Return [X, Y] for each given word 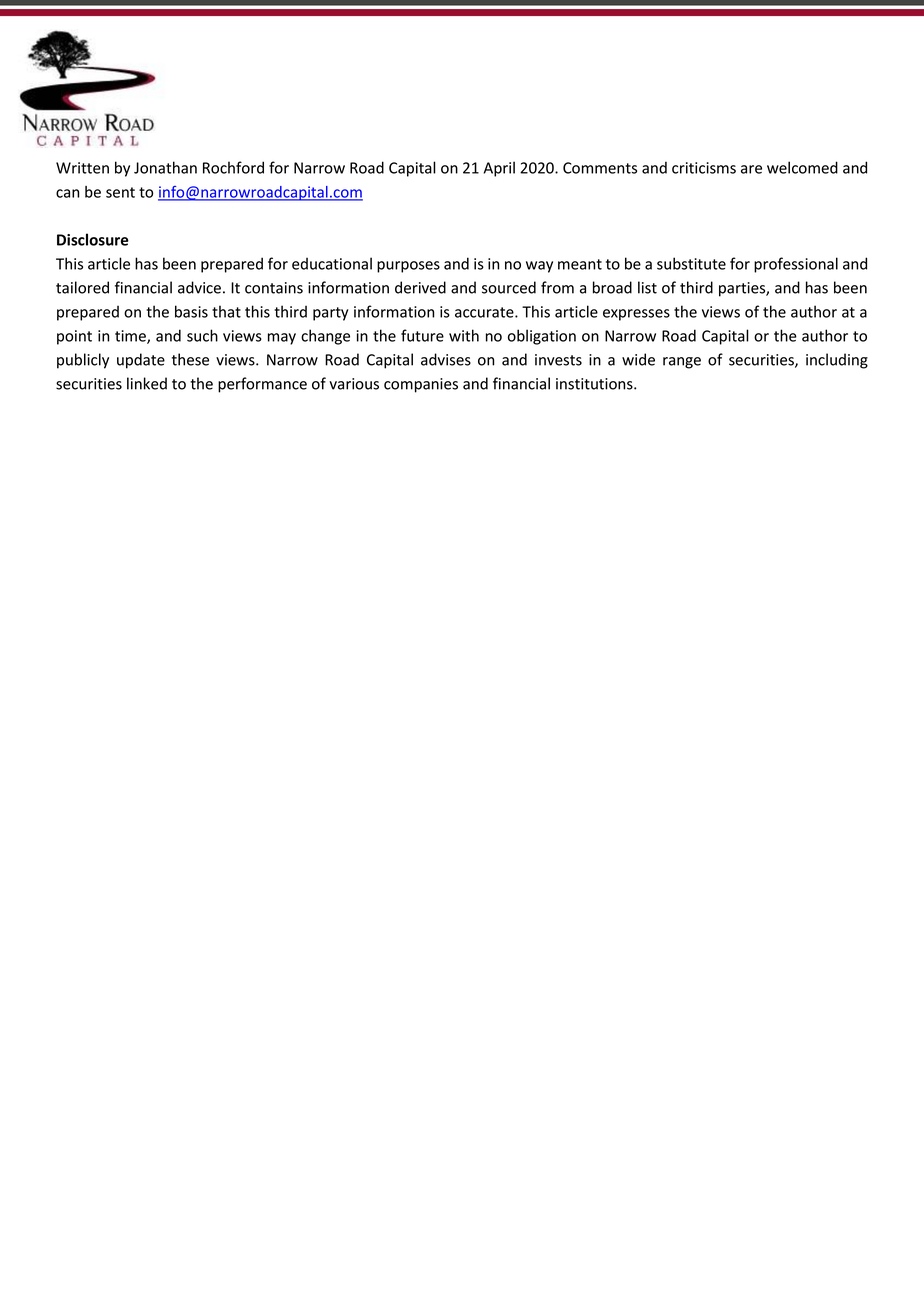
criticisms [704, 168]
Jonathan [165, 167]
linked [147, 383]
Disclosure [93, 239]
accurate [485, 312]
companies [421, 385]
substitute [691, 263]
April [499, 169]
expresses [636, 315]
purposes [408, 267]
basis [191, 311]
